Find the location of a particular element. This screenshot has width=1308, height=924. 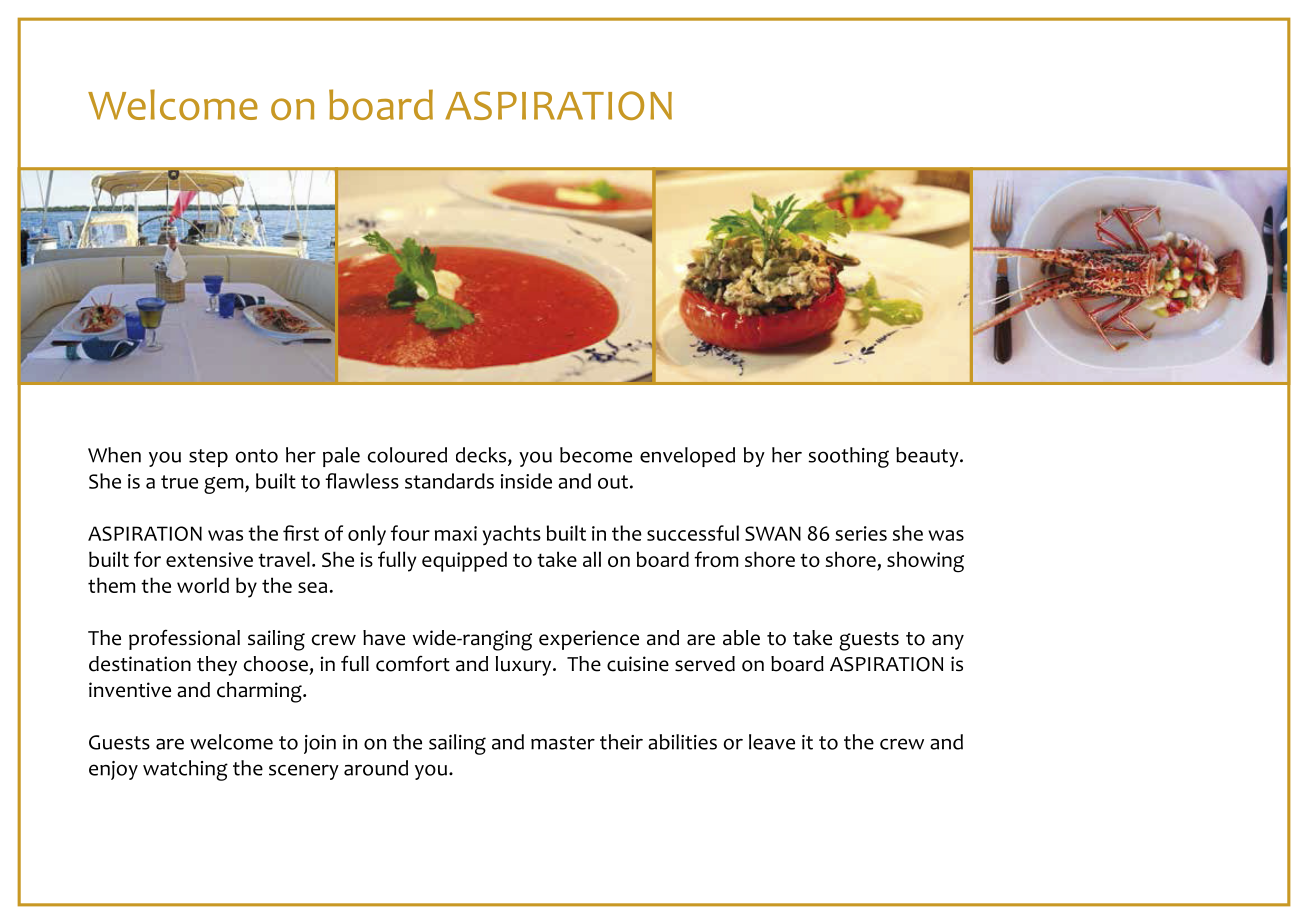

leave is located at coordinates (772, 742).
